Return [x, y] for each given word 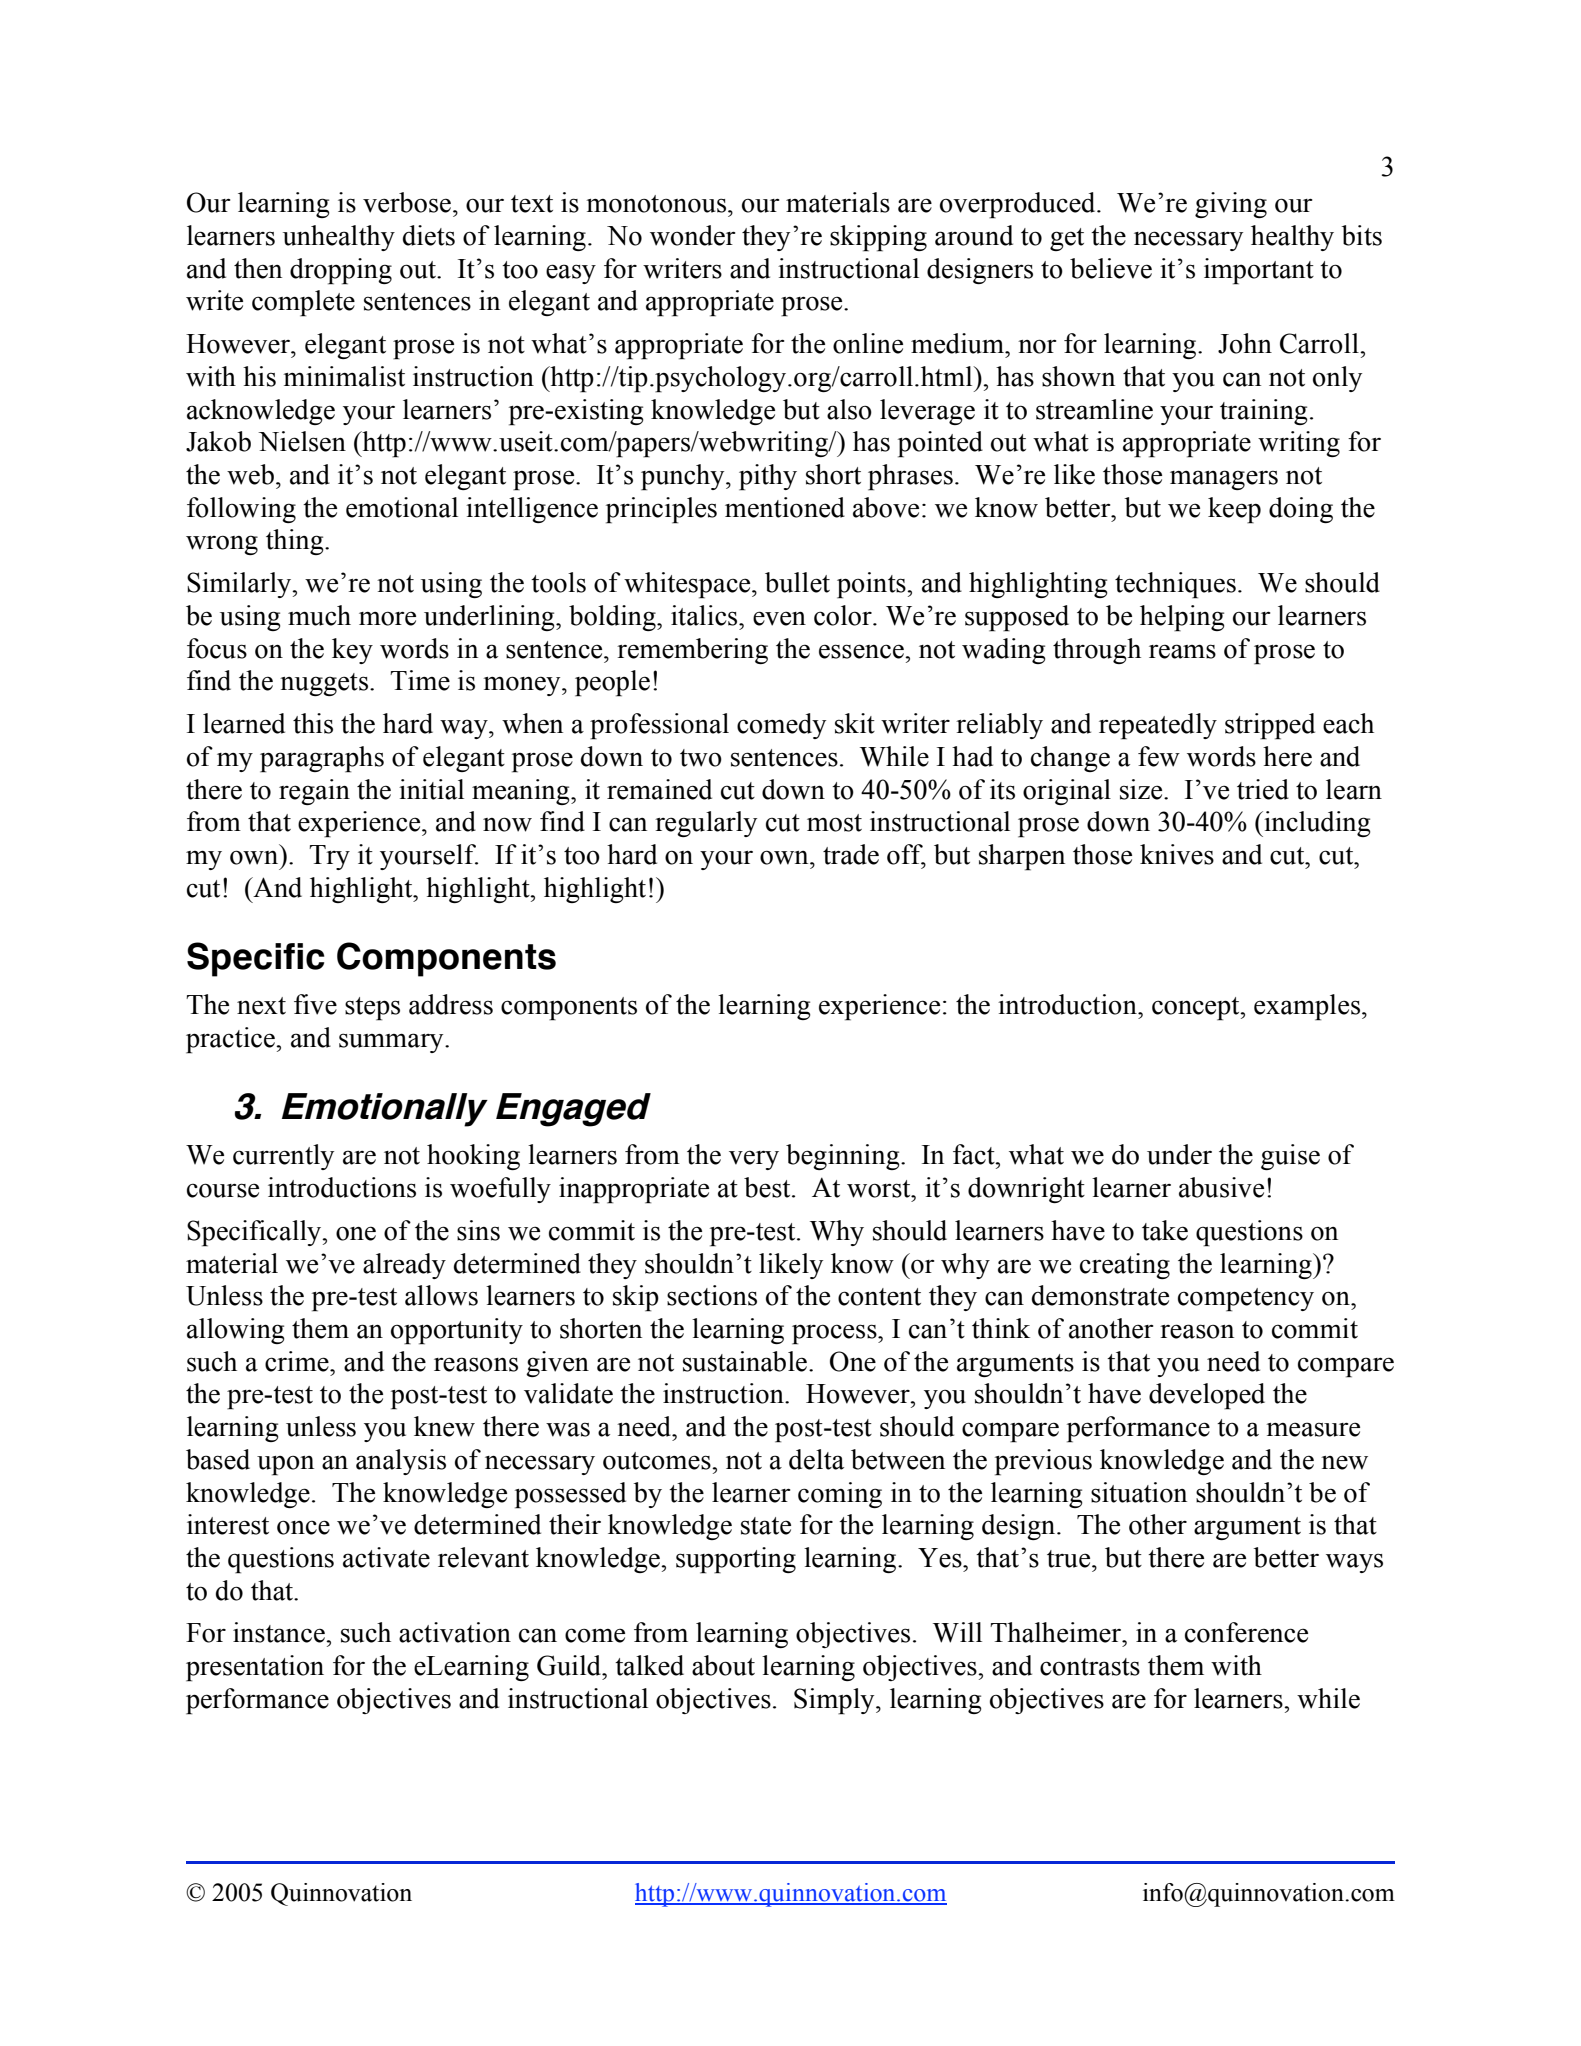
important [1259, 271]
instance [280, 1632]
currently [283, 1157]
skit [855, 723]
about [723, 1665]
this [313, 723]
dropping [341, 271]
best [768, 1187]
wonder [693, 235]
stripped [1270, 726]
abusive [1221, 1187]
